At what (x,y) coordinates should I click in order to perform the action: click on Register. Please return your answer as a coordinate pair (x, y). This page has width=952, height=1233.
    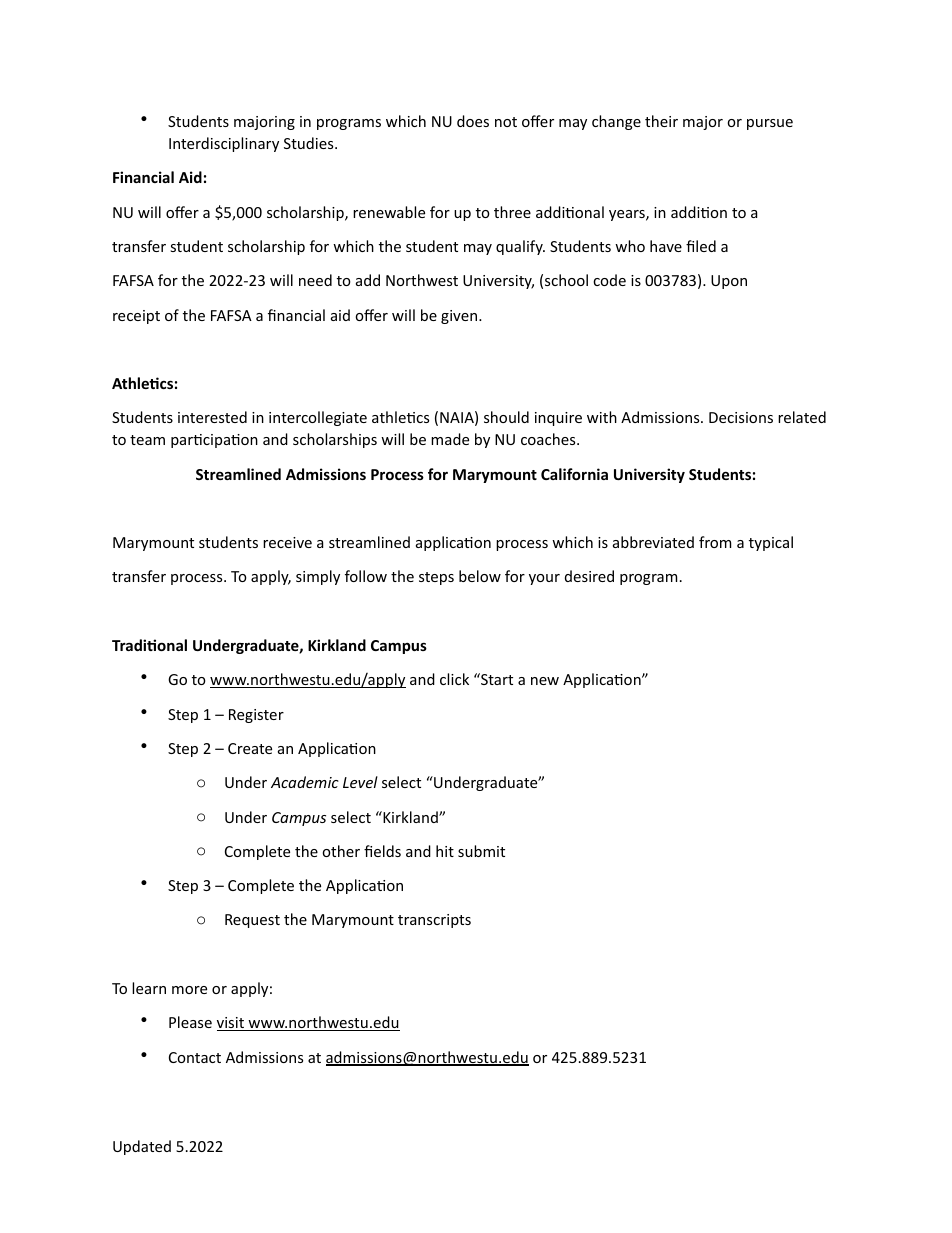
    Looking at the image, I should click on (256, 716).
